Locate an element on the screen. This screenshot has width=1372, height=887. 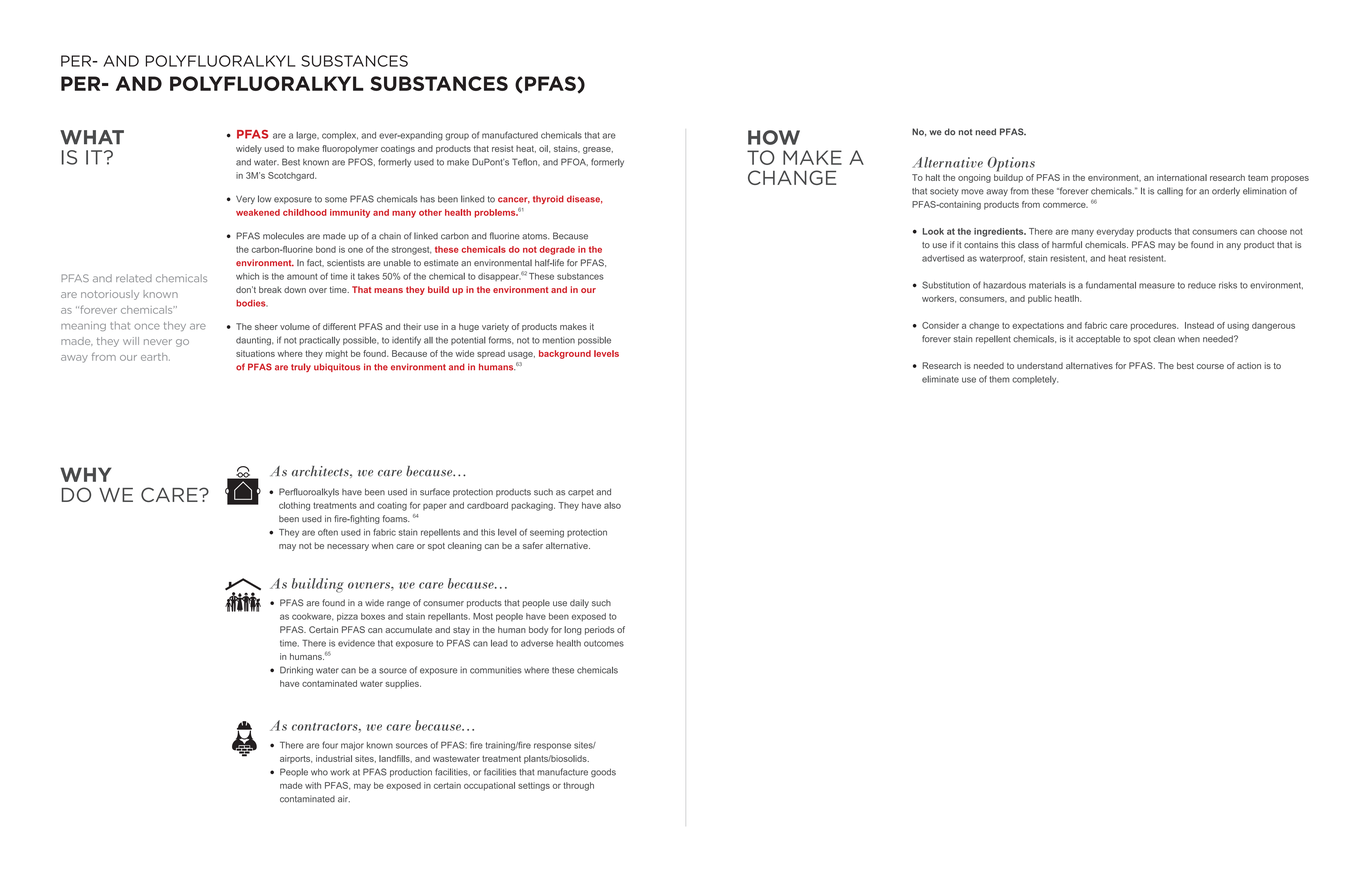
situations is located at coordinates (255, 353).
